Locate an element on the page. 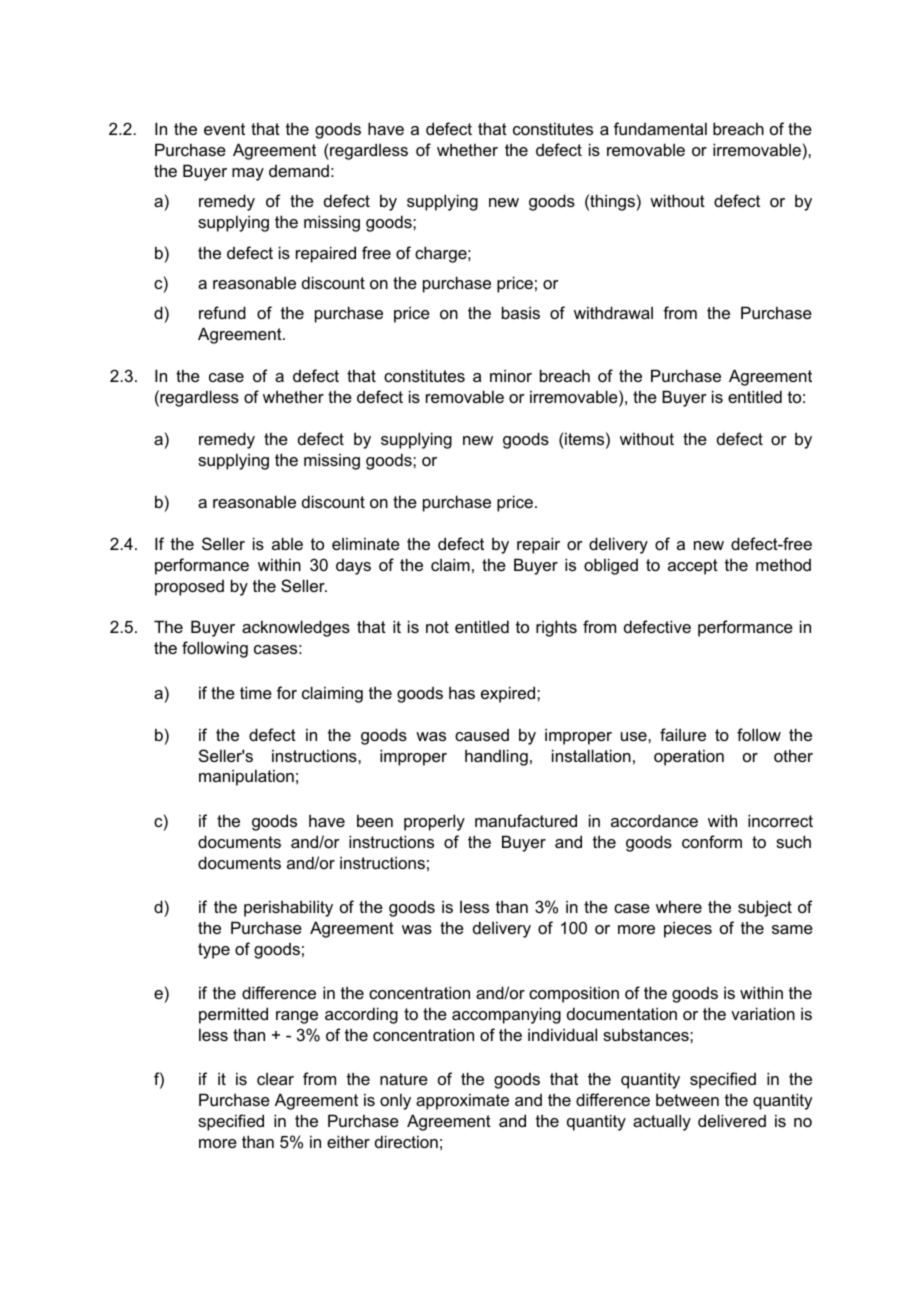 The height and width of the page is (1307, 924). fundamental is located at coordinates (660, 128).
